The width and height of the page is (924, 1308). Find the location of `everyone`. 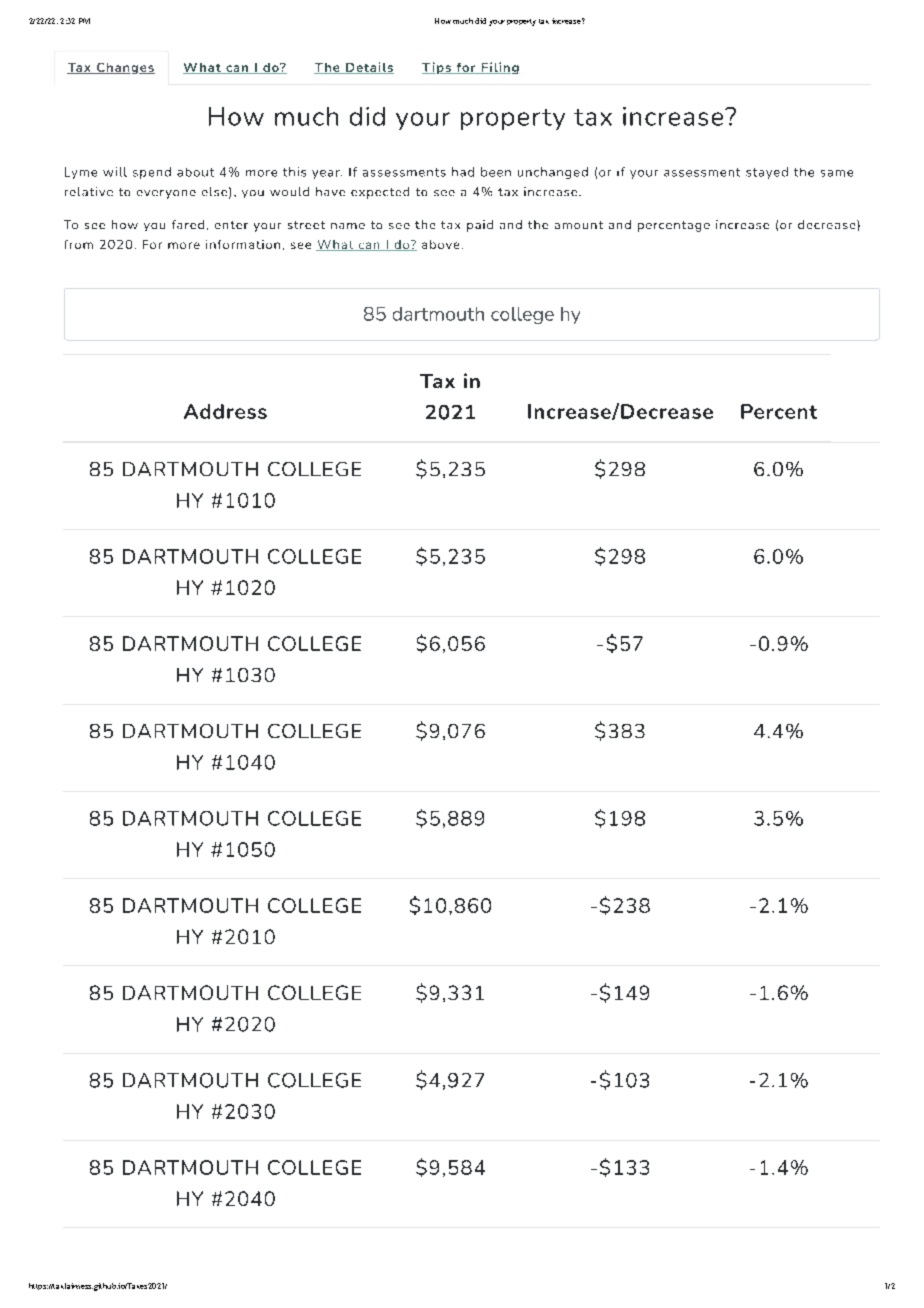

everyone is located at coordinates (166, 194).
